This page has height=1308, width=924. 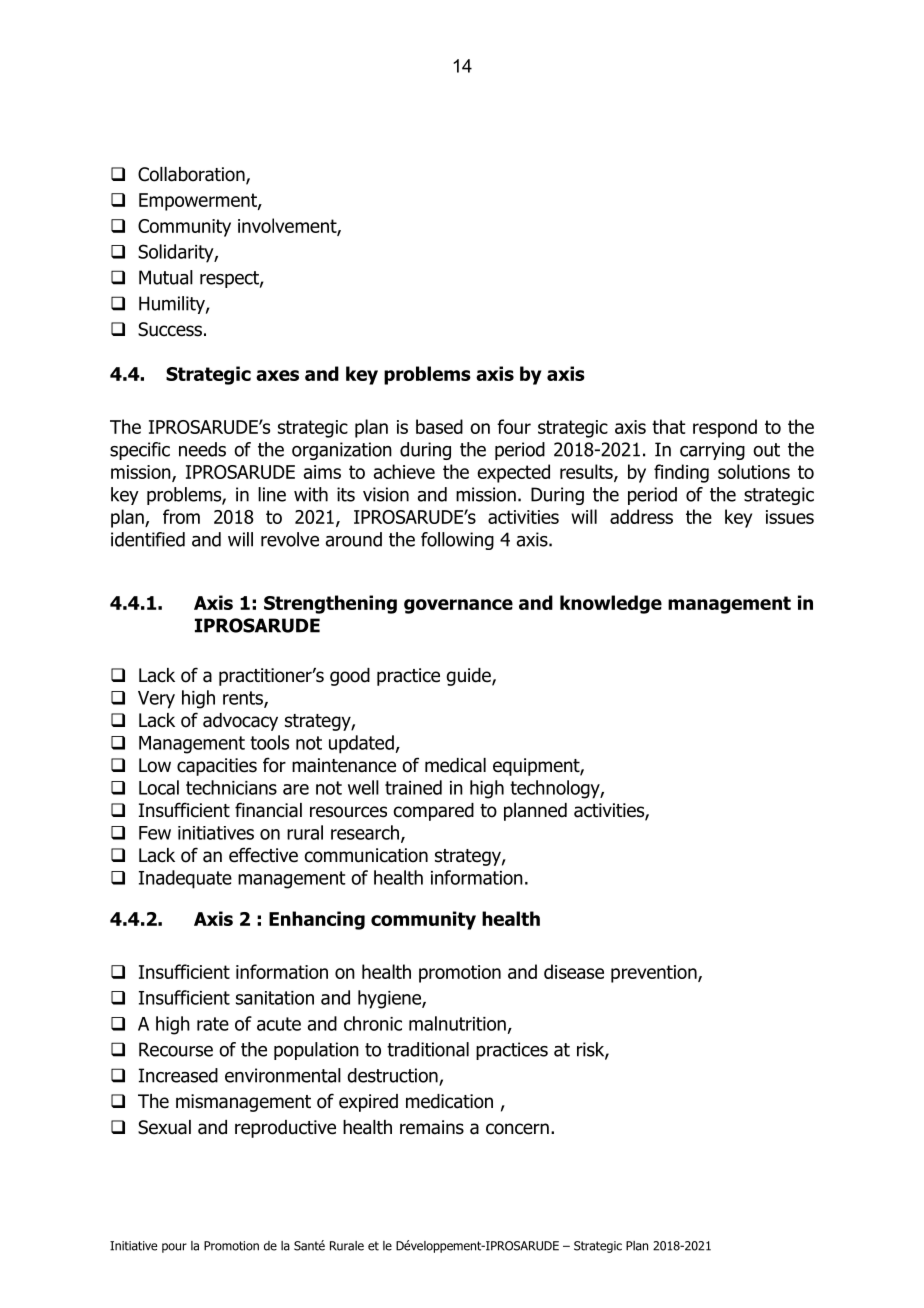 What do you see at coordinates (457, 541) in the page?
I see `following` at bounding box center [457, 541].
